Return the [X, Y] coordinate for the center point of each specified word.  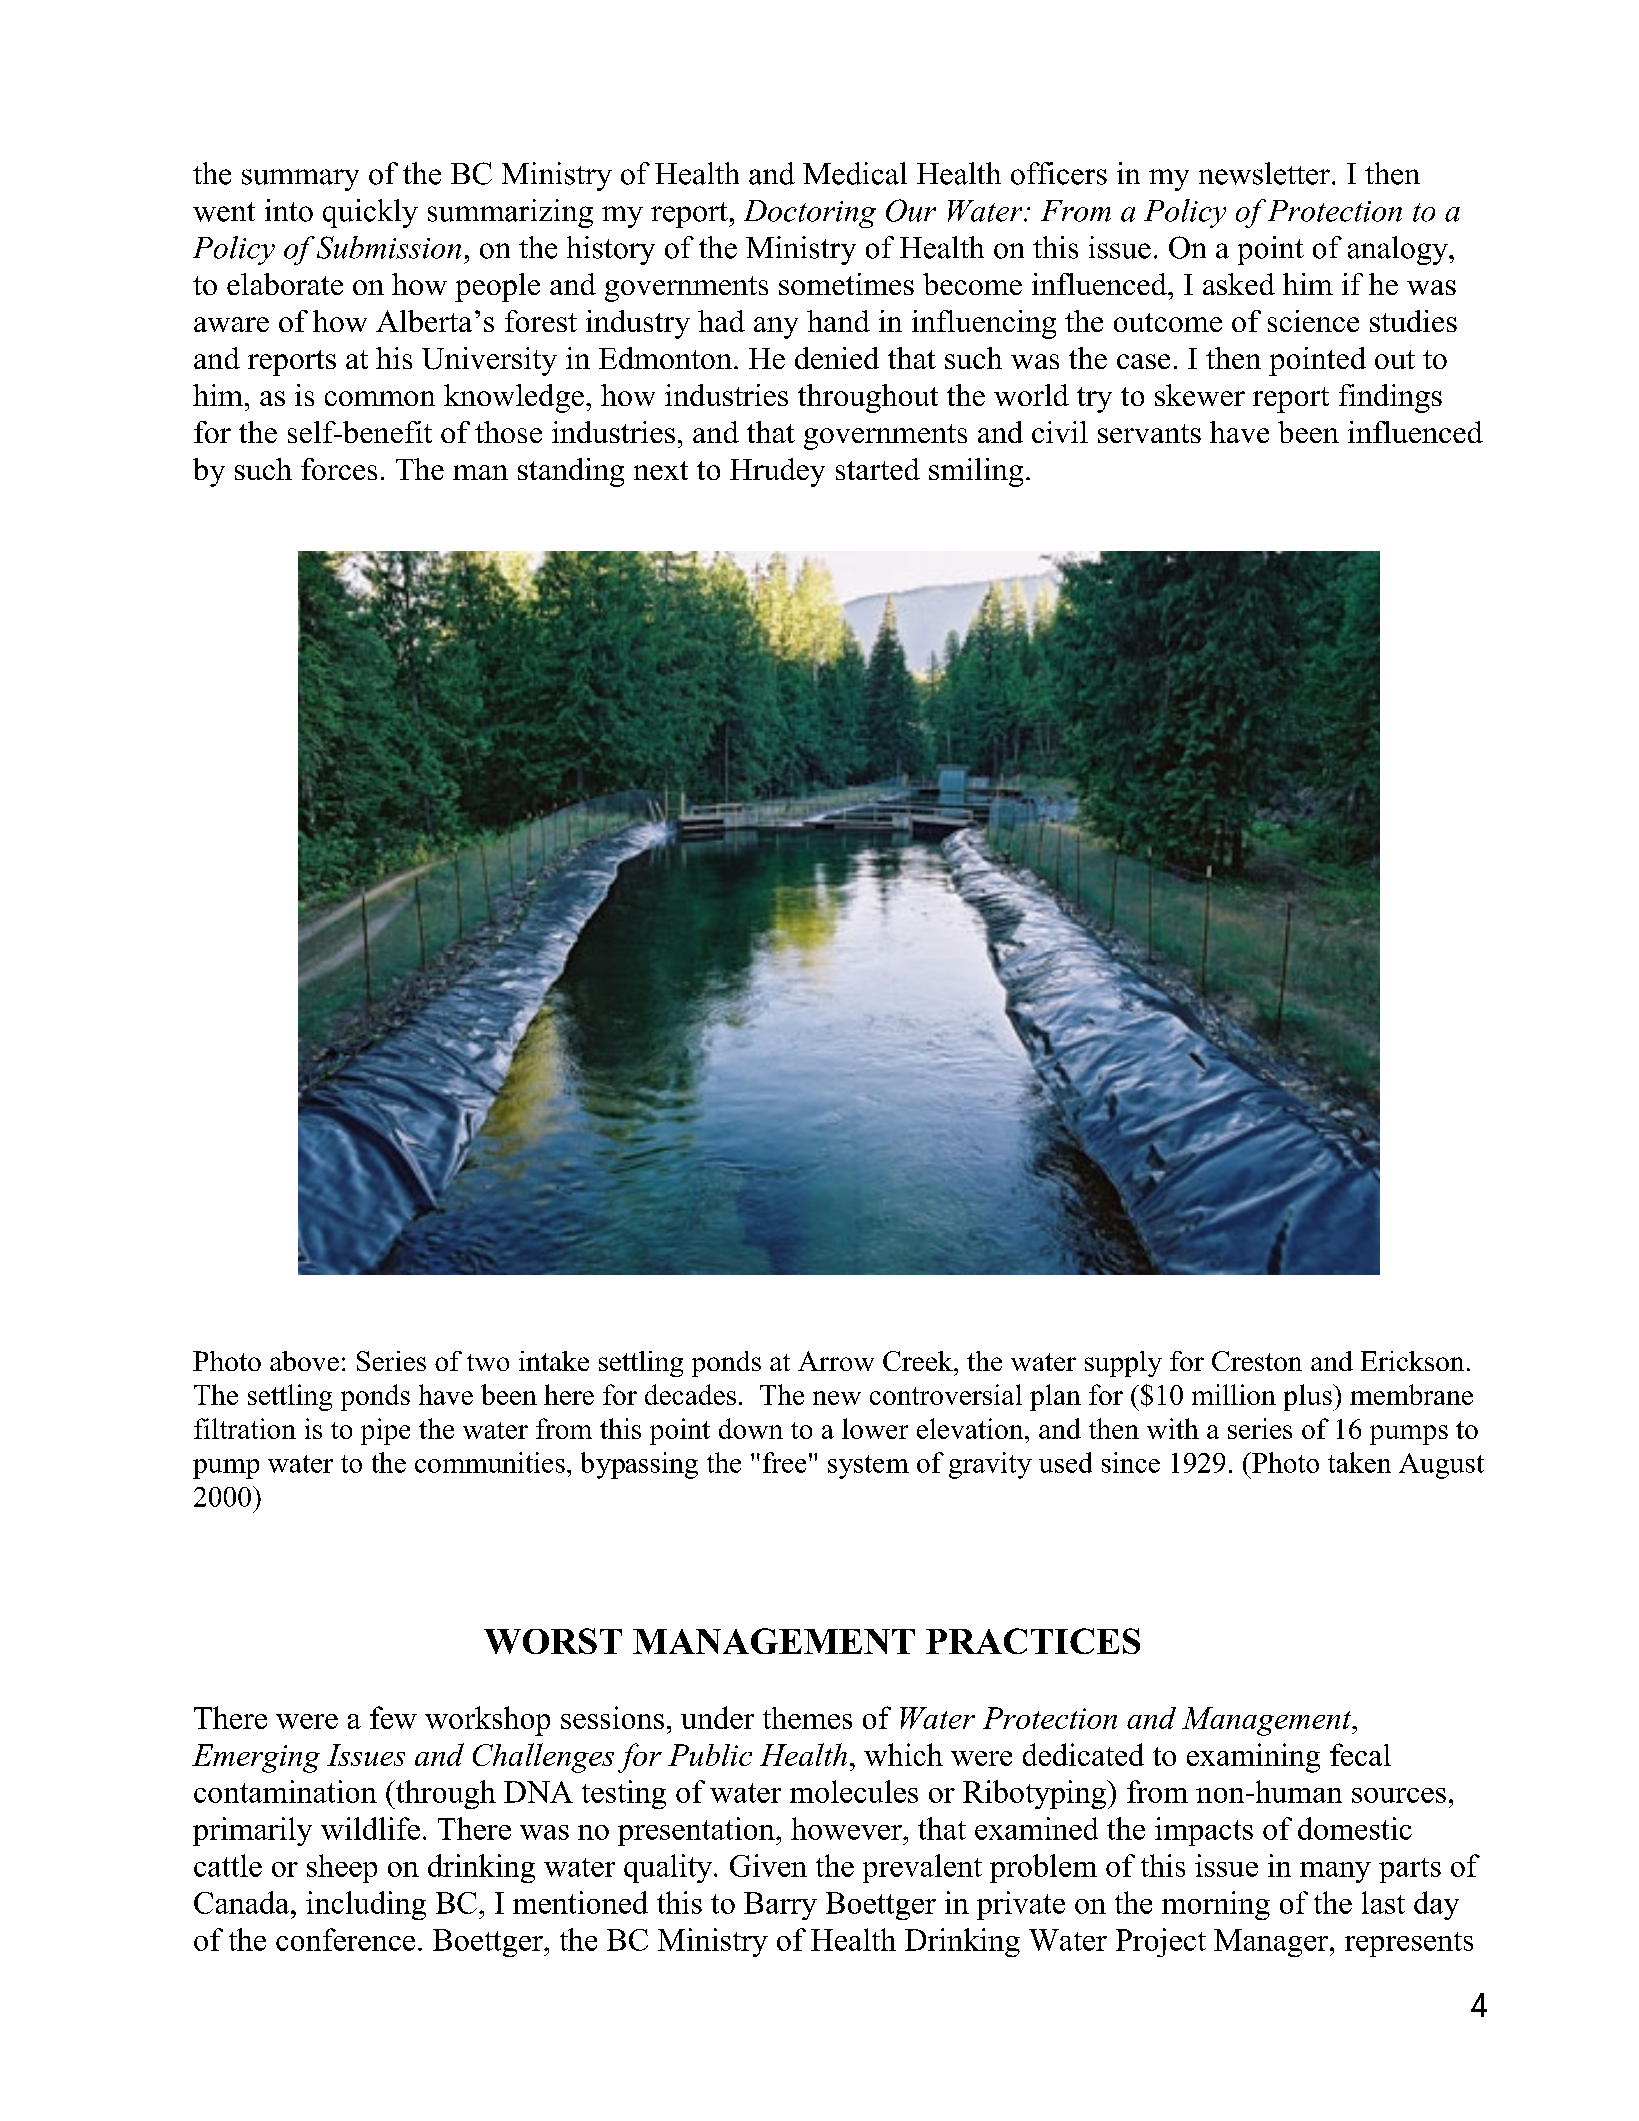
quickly [370, 213]
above [304, 1361]
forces [339, 469]
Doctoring [810, 214]
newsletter [1264, 173]
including [366, 1905]
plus [1309, 1397]
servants [1149, 433]
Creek [919, 1361]
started [878, 469]
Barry [780, 1906]
